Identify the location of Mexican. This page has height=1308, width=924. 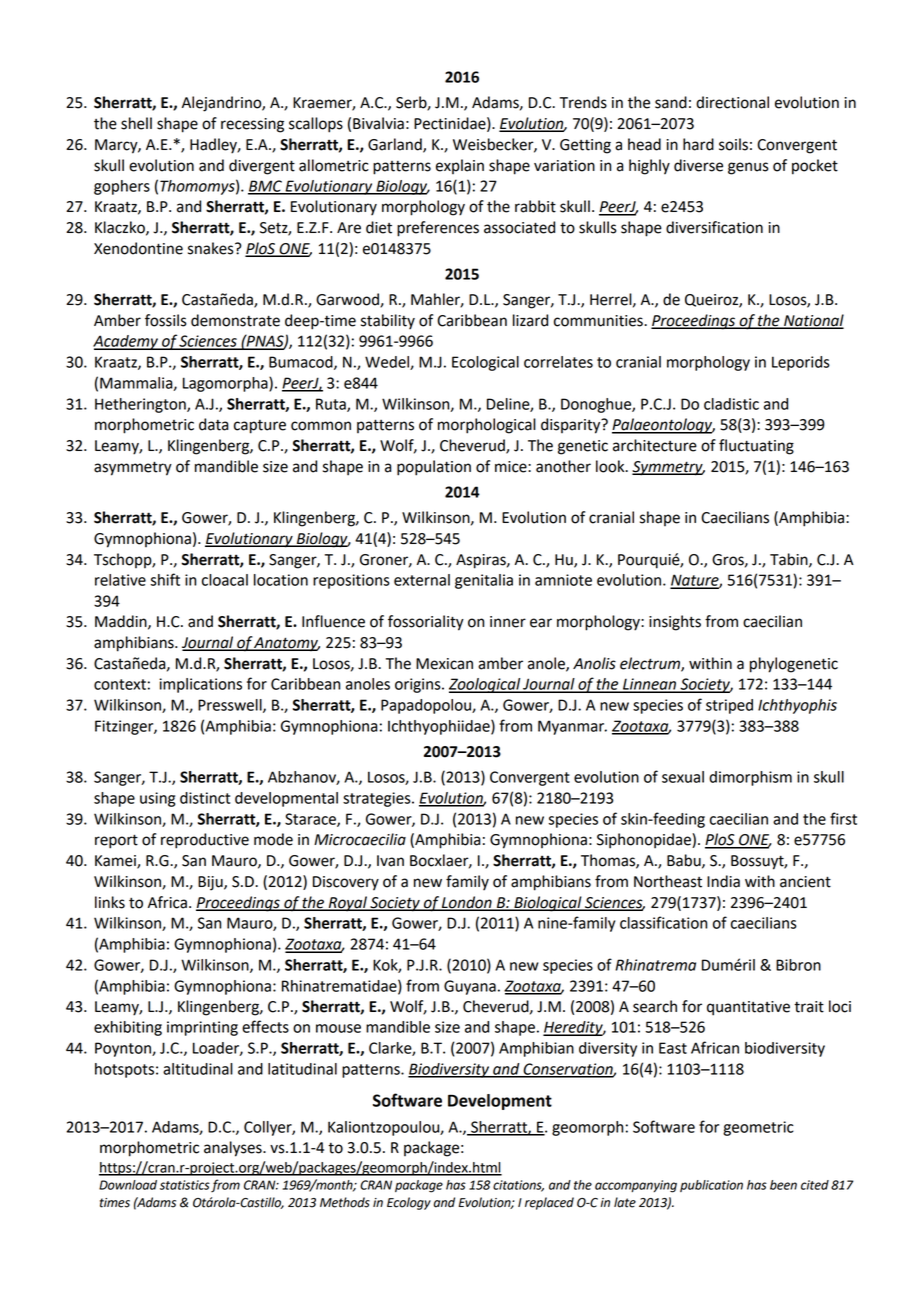
(444, 664).
